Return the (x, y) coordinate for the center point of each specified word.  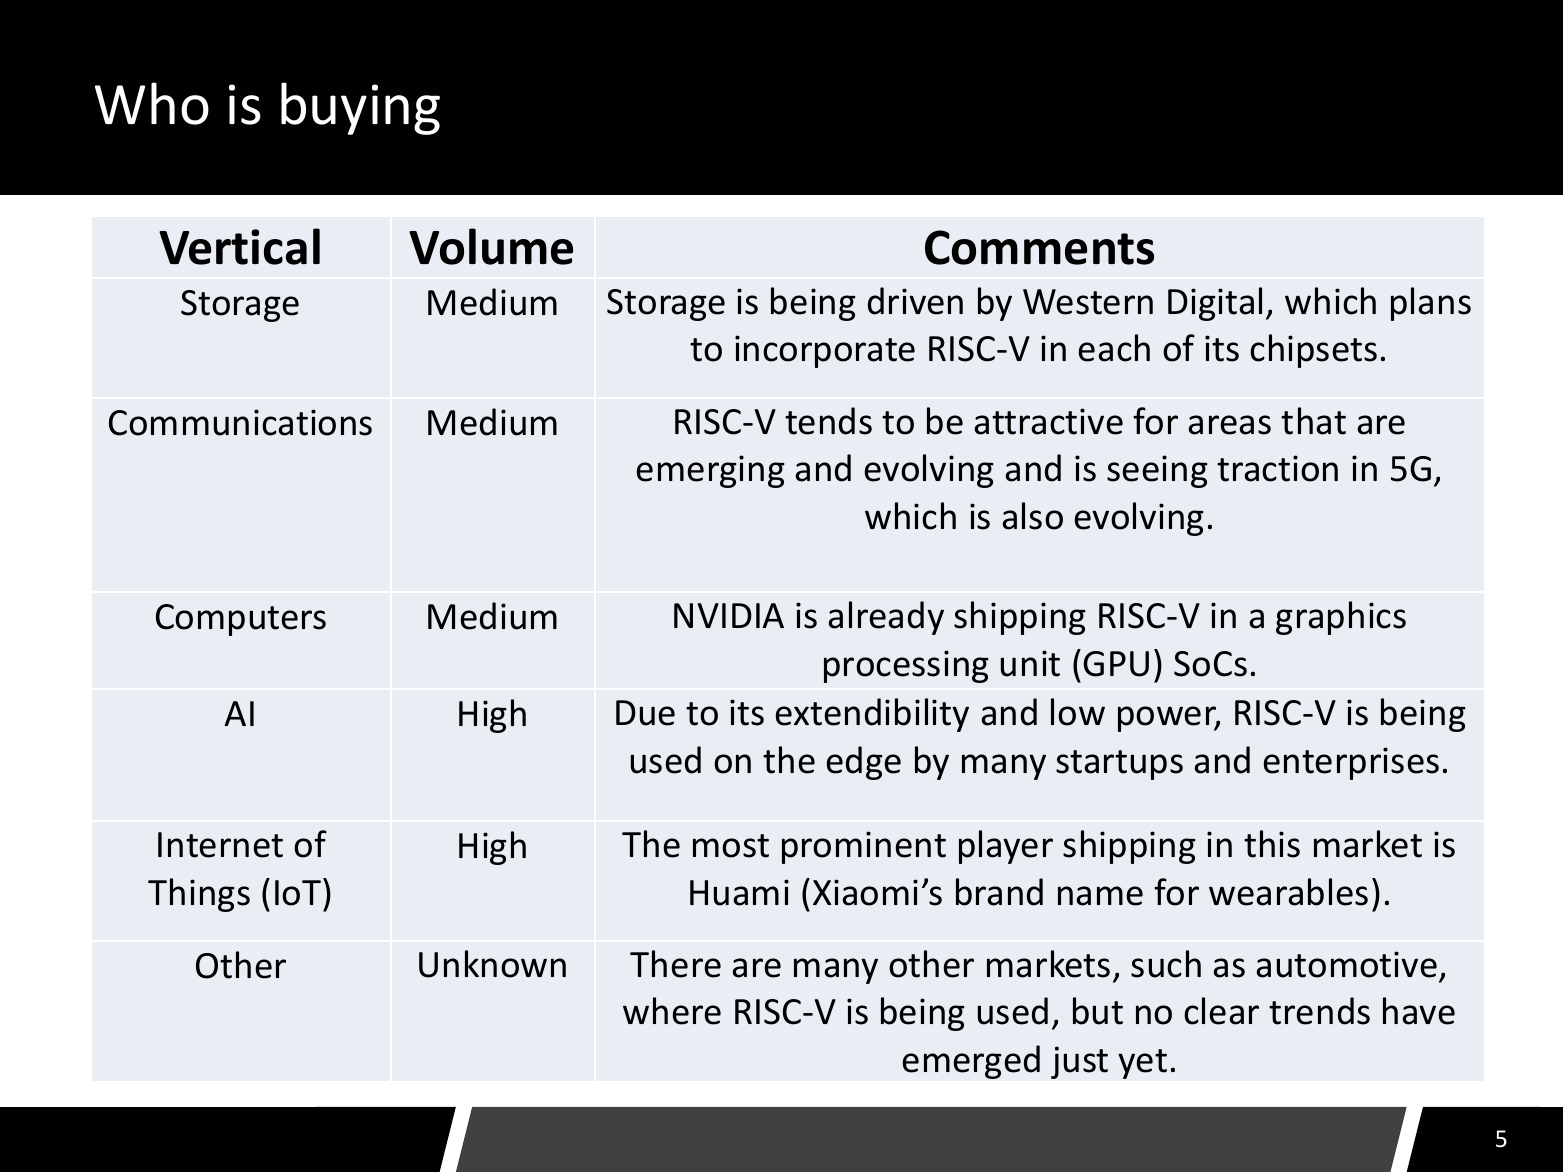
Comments (1039, 247)
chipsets (1313, 351)
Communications (240, 422)
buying (360, 108)
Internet (220, 845)
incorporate (825, 351)
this (1272, 844)
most (731, 846)
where (672, 1011)
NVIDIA (729, 615)
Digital (1215, 304)
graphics (1341, 618)
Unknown (492, 964)
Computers (241, 620)
